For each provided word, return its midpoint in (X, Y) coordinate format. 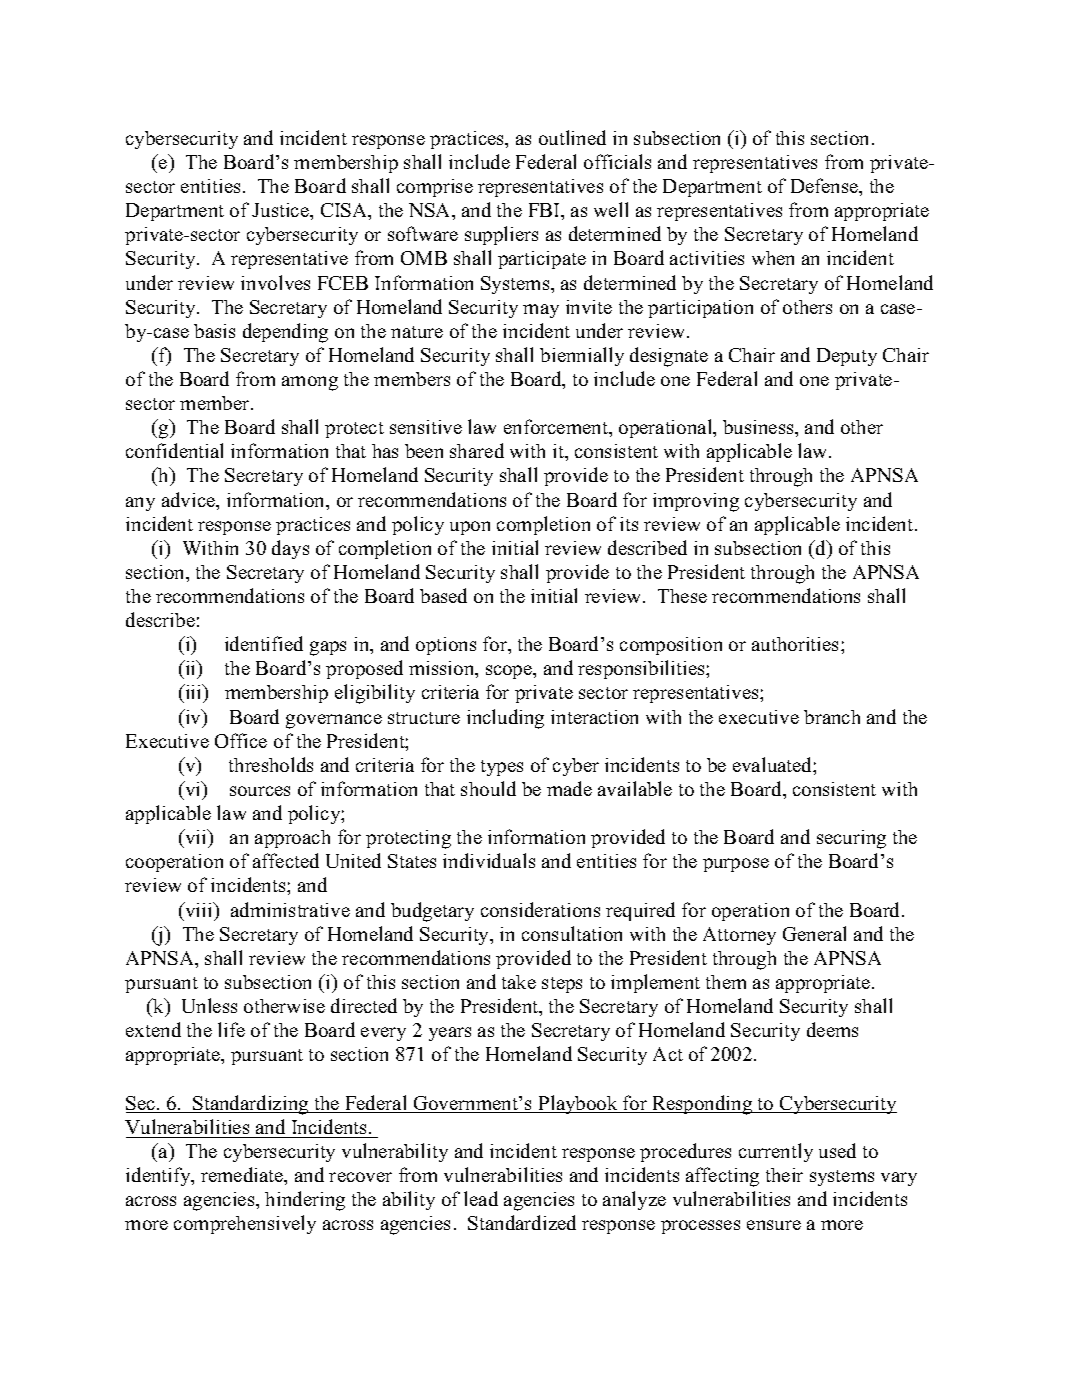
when (773, 258)
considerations (540, 909)
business (759, 427)
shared (477, 450)
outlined (572, 137)
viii (199, 909)
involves (275, 282)
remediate (243, 1176)
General (814, 933)
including (505, 719)
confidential (174, 450)
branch (832, 717)
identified (264, 643)
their (784, 1175)
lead (481, 1198)
